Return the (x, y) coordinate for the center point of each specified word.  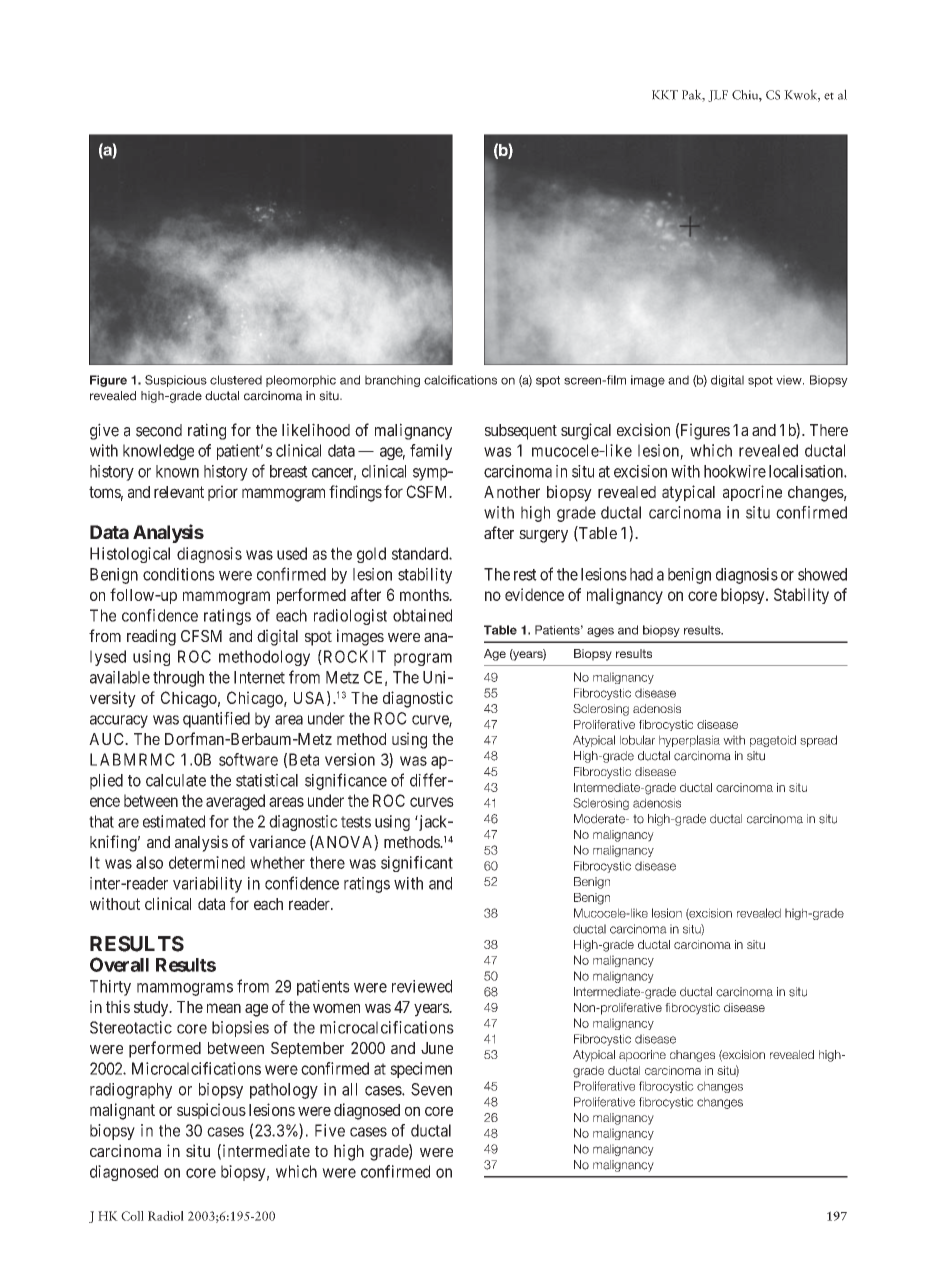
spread (818, 741)
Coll (132, 1216)
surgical (586, 431)
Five (330, 1130)
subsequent (521, 432)
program (423, 659)
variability (207, 885)
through (178, 679)
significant (417, 864)
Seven (431, 1089)
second (159, 430)
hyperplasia (689, 741)
